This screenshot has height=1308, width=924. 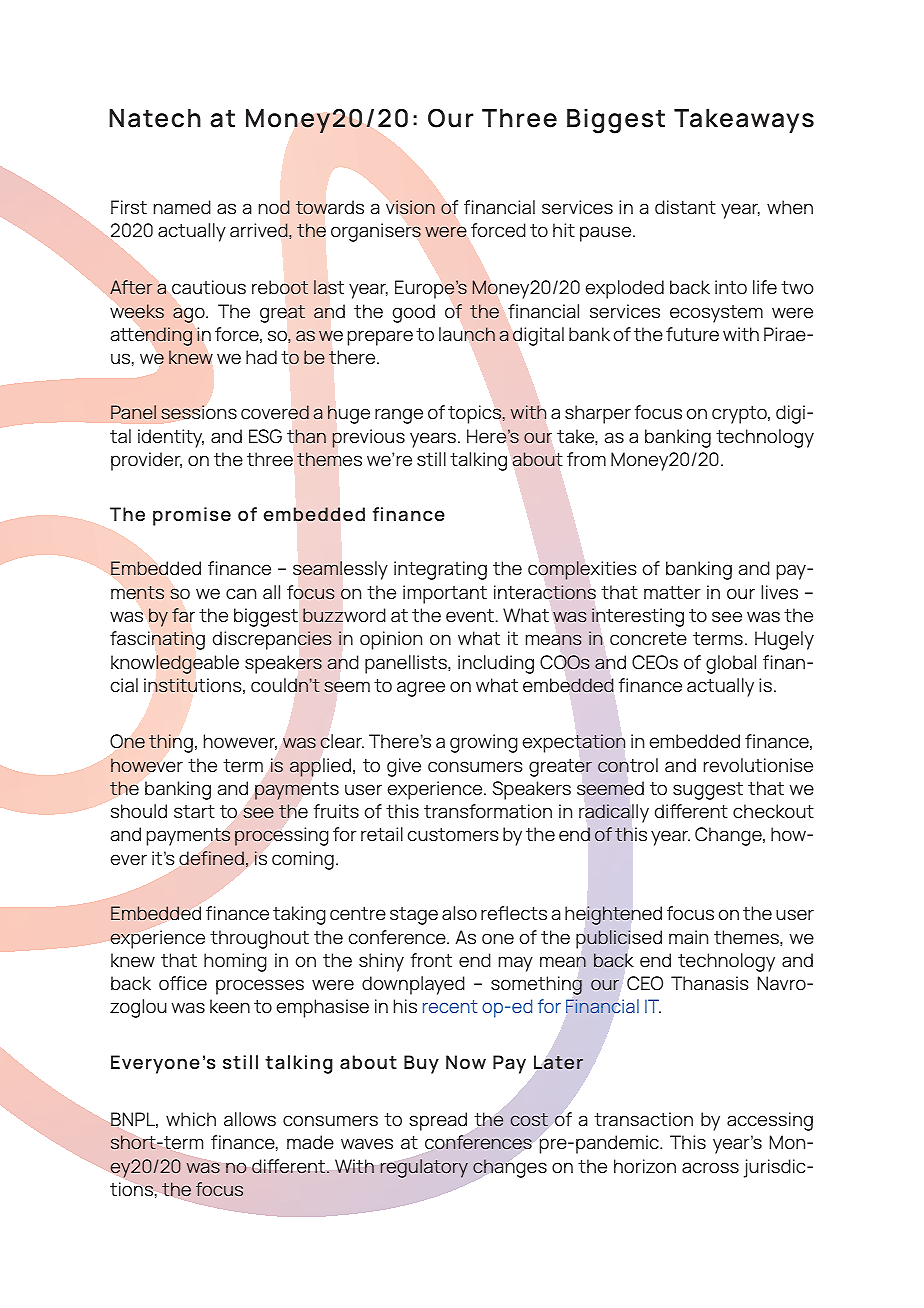 What do you see at coordinates (685, 207) in the screenshot?
I see `distant` at bounding box center [685, 207].
